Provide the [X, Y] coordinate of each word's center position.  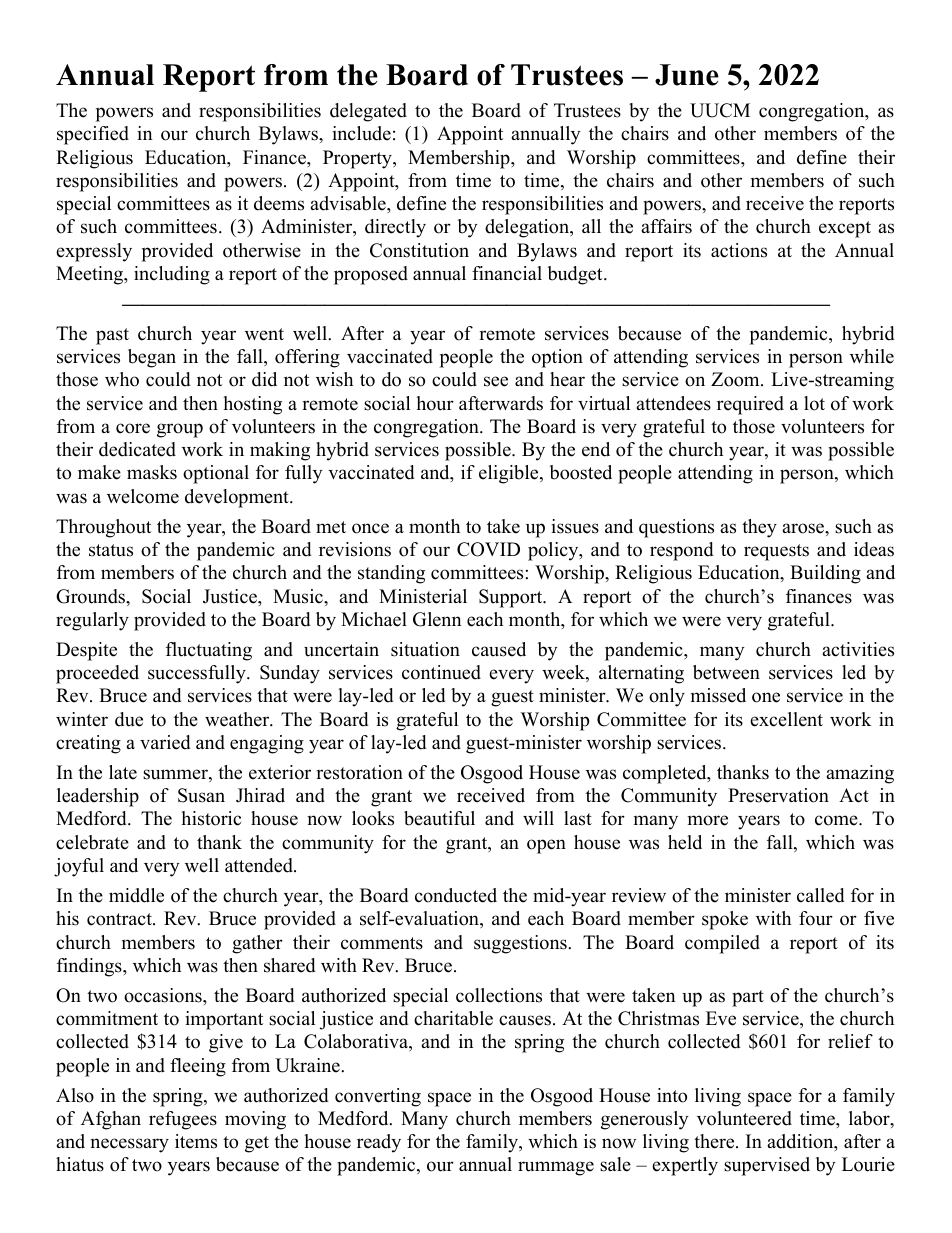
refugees [183, 1120]
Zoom [736, 379]
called [820, 895]
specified [93, 135]
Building [825, 574]
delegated [368, 112]
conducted [456, 895]
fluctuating [209, 651]
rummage [556, 1168]
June [687, 75]
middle [136, 895]
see [496, 381]
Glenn [437, 619]
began [152, 358]
